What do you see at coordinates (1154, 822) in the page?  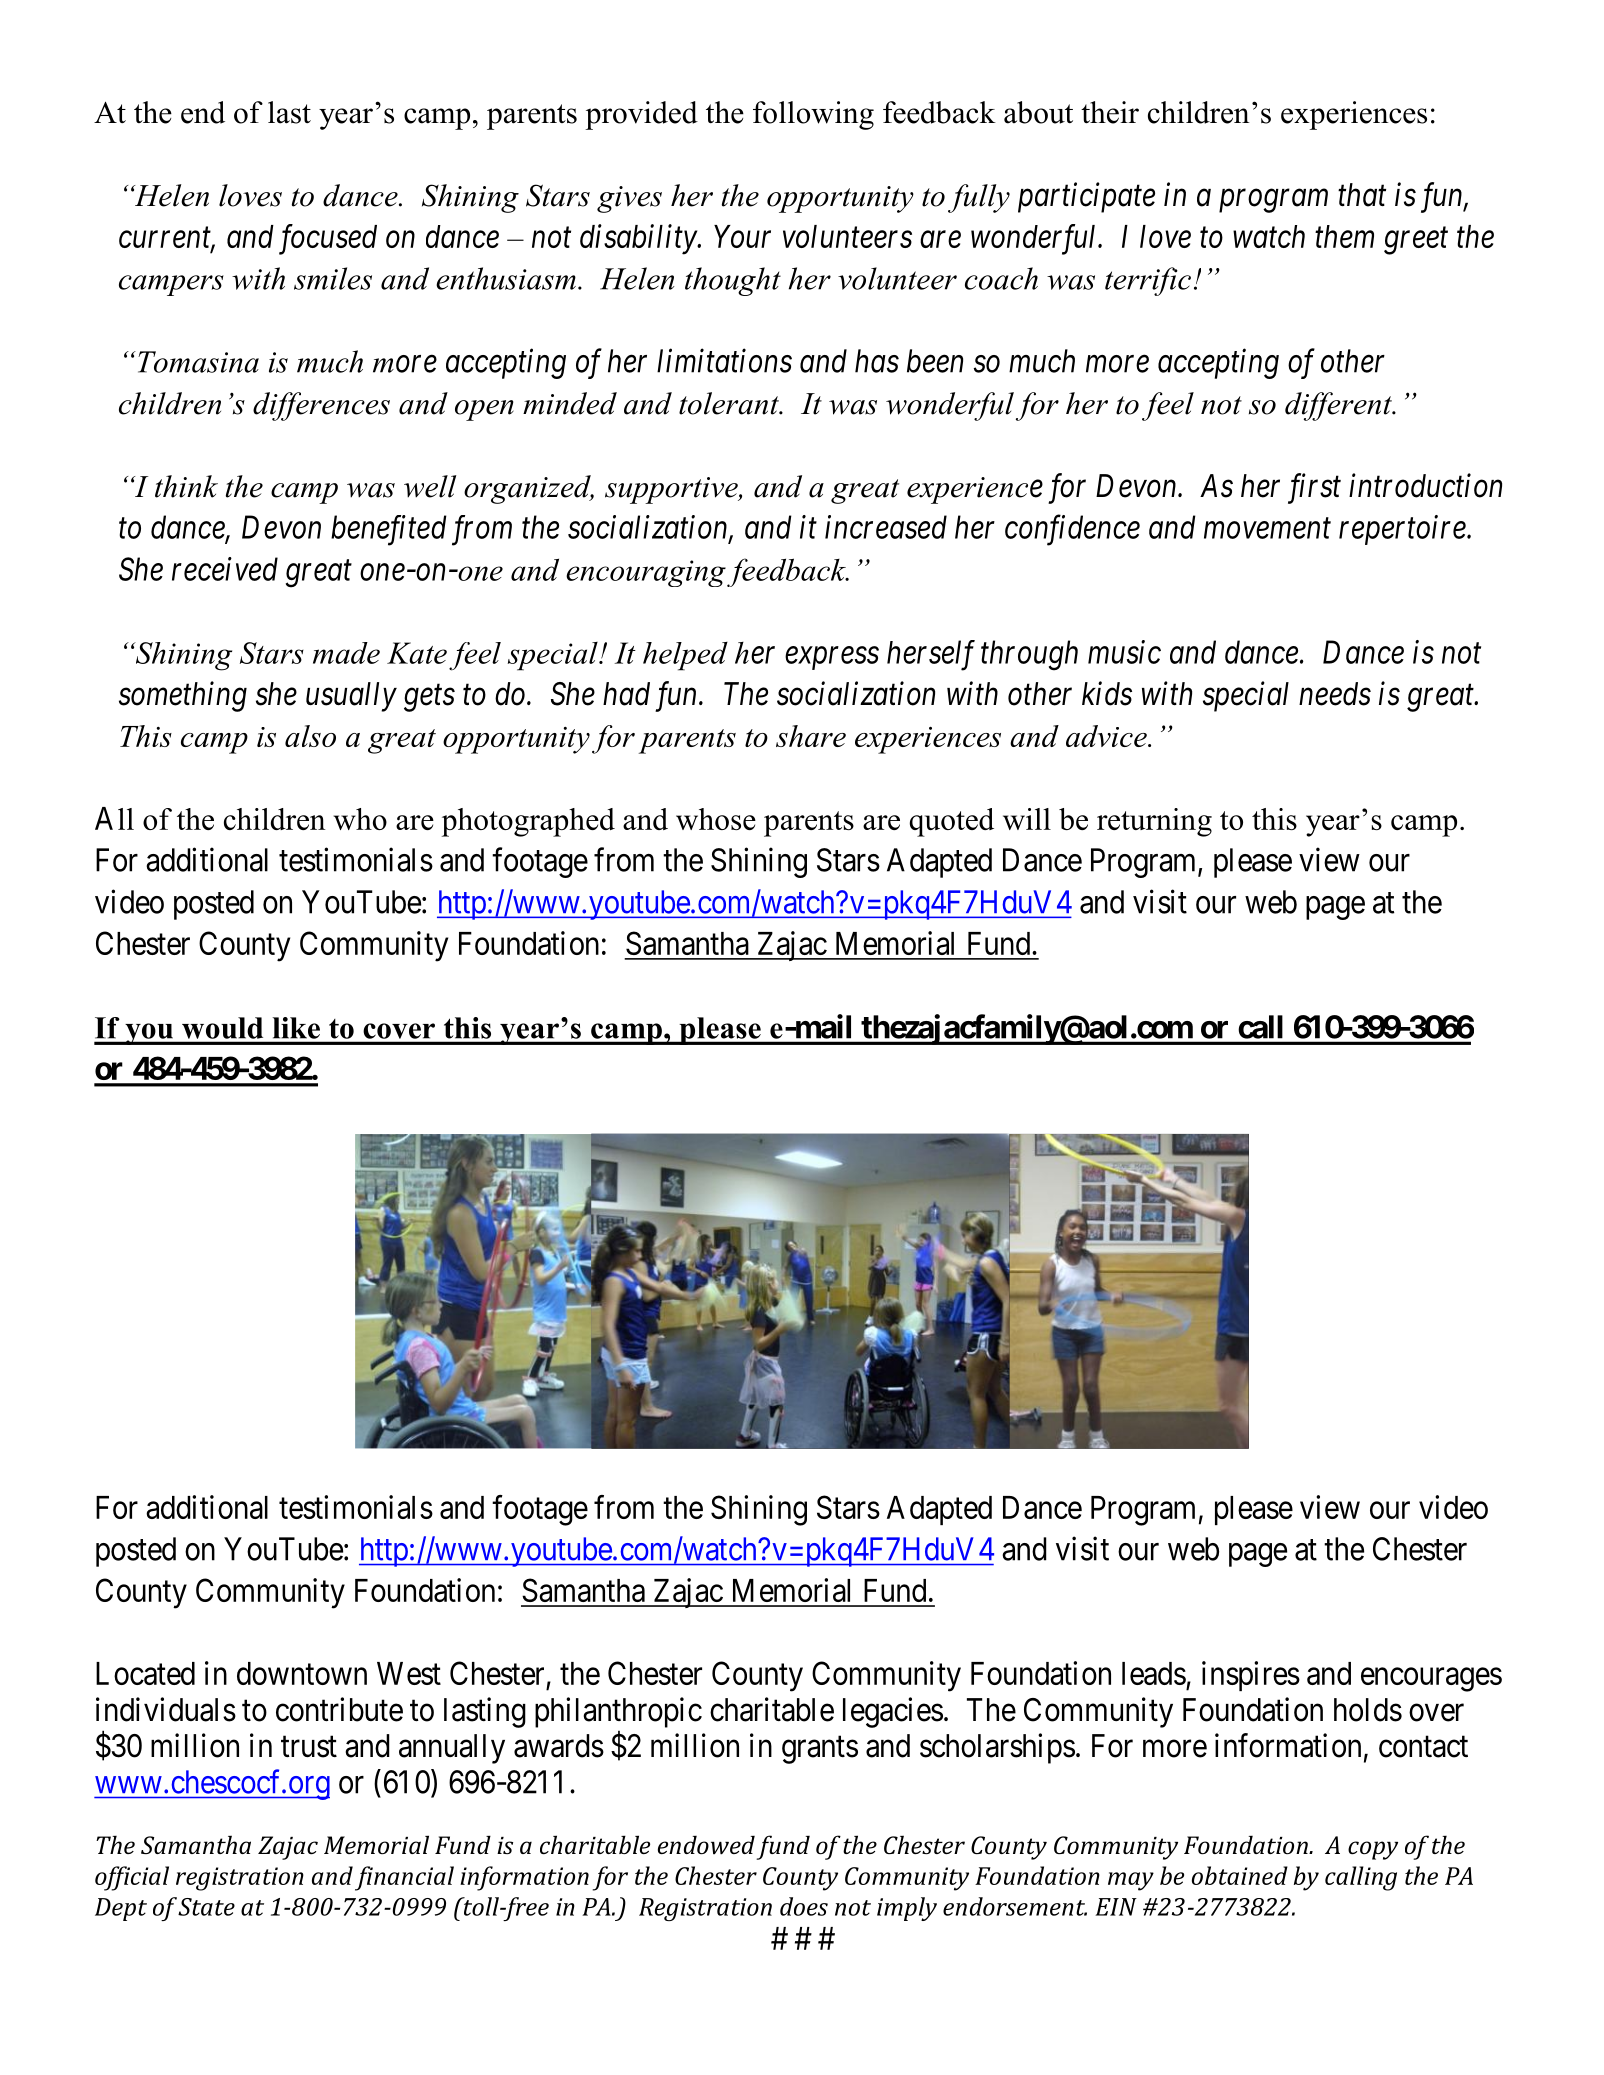 I see `returning` at bounding box center [1154, 822].
